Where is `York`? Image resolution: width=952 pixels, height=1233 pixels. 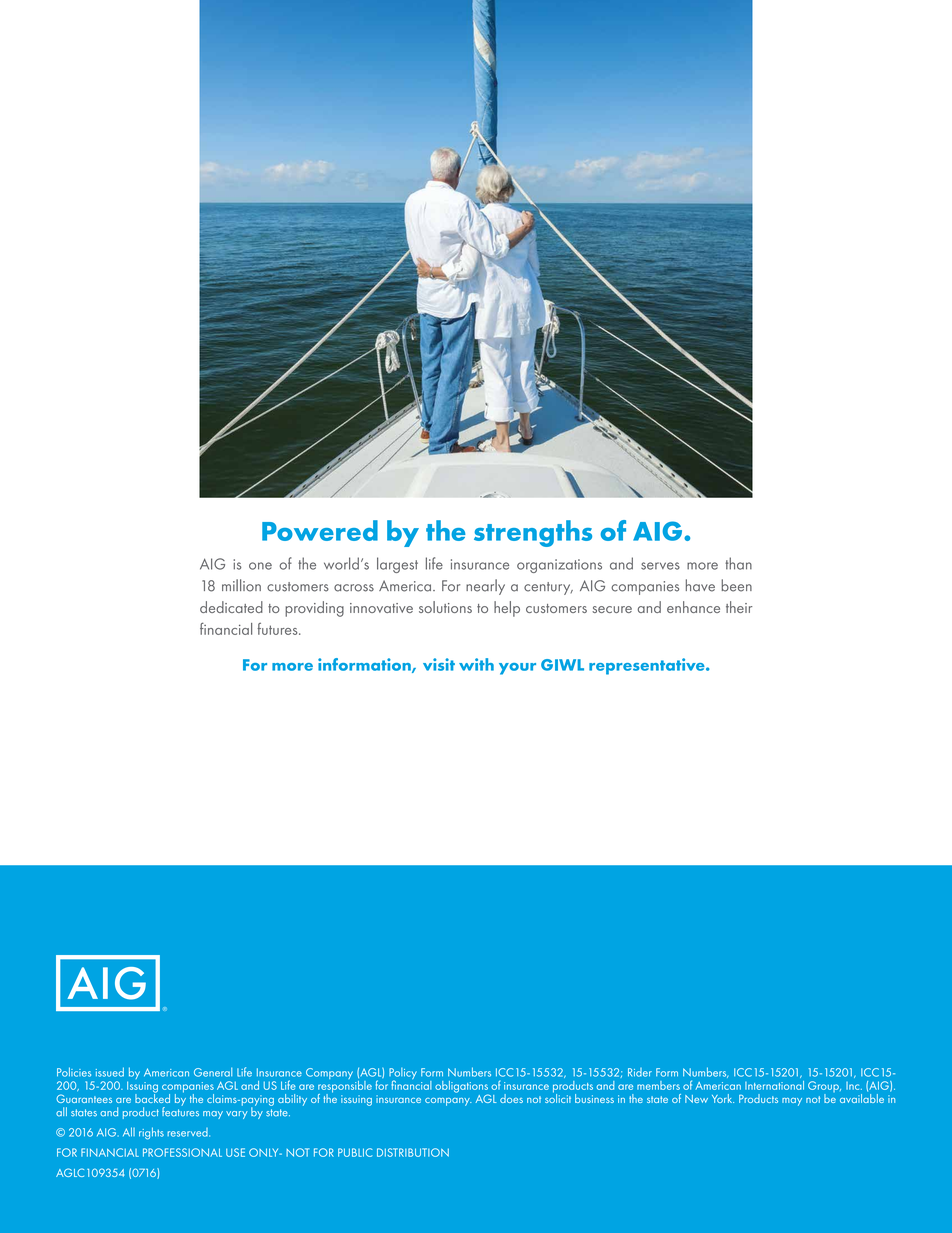 York is located at coordinates (723, 1098).
